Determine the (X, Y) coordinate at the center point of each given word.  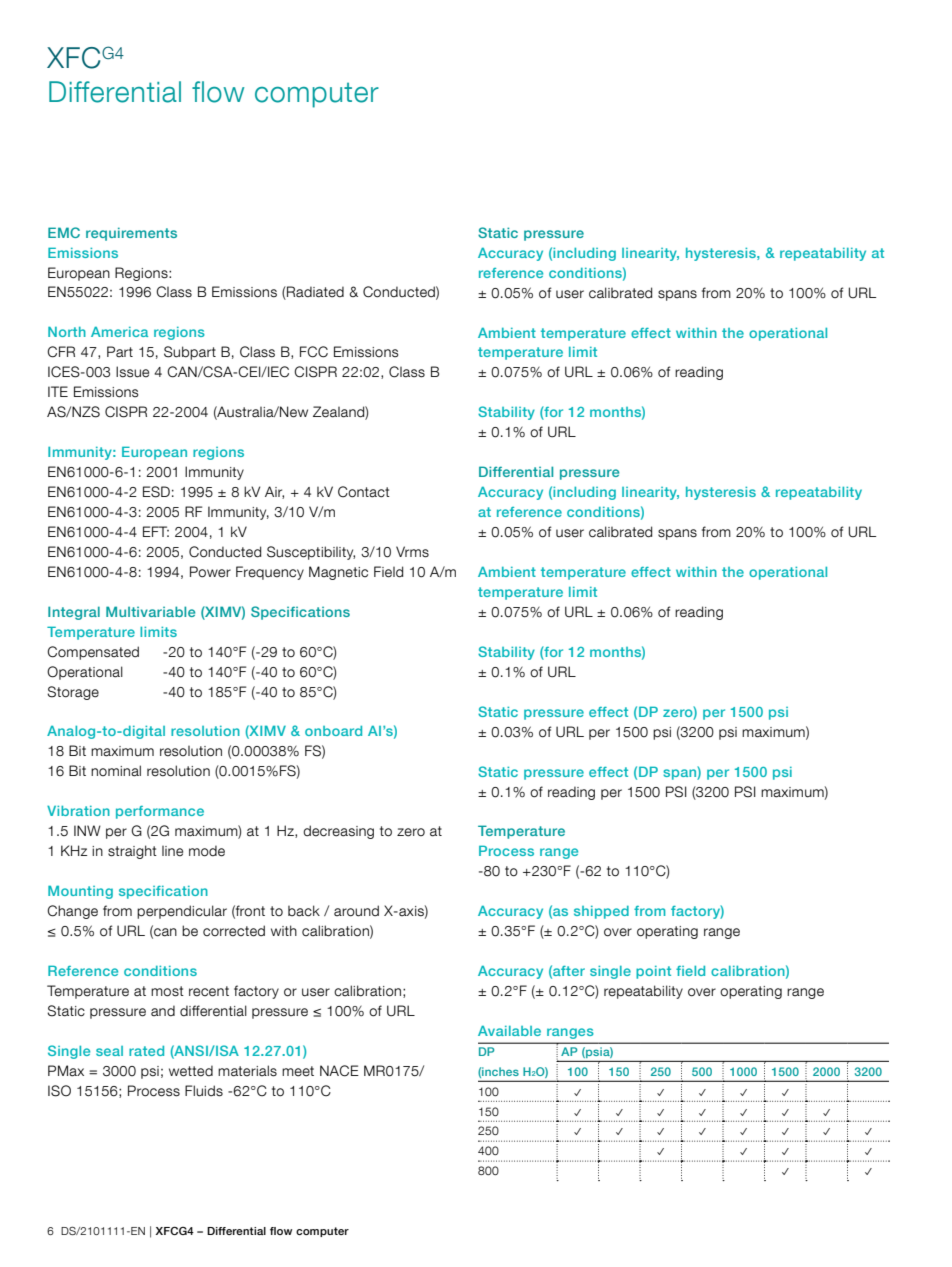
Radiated (314, 293)
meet (298, 1071)
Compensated (93, 653)
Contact (364, 492)
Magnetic (338, 573)
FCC (314, 352)
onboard (333, 731)
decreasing (338, 832)
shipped (601, 912)
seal (109, 1051)
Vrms (412, 552)
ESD (156, 492)
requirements (131, 234)
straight (132, 852)
